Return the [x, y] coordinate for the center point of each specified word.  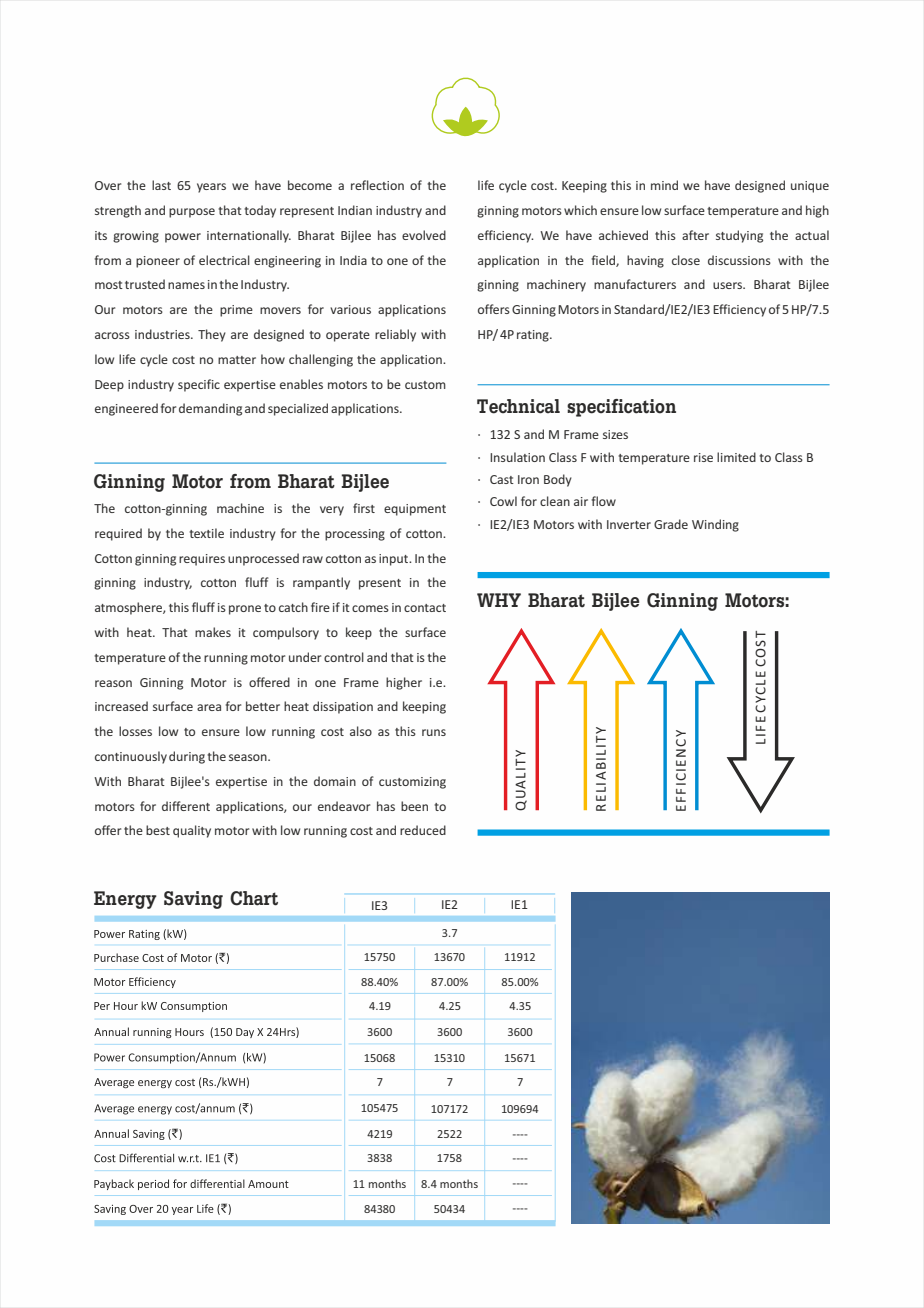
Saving [193, 900]
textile [206, 533]
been [414, 806]
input [395, 560]
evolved [424, 235]
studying [739, 236]
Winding [715, 525]
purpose [192, 213]
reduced [423, 830]
